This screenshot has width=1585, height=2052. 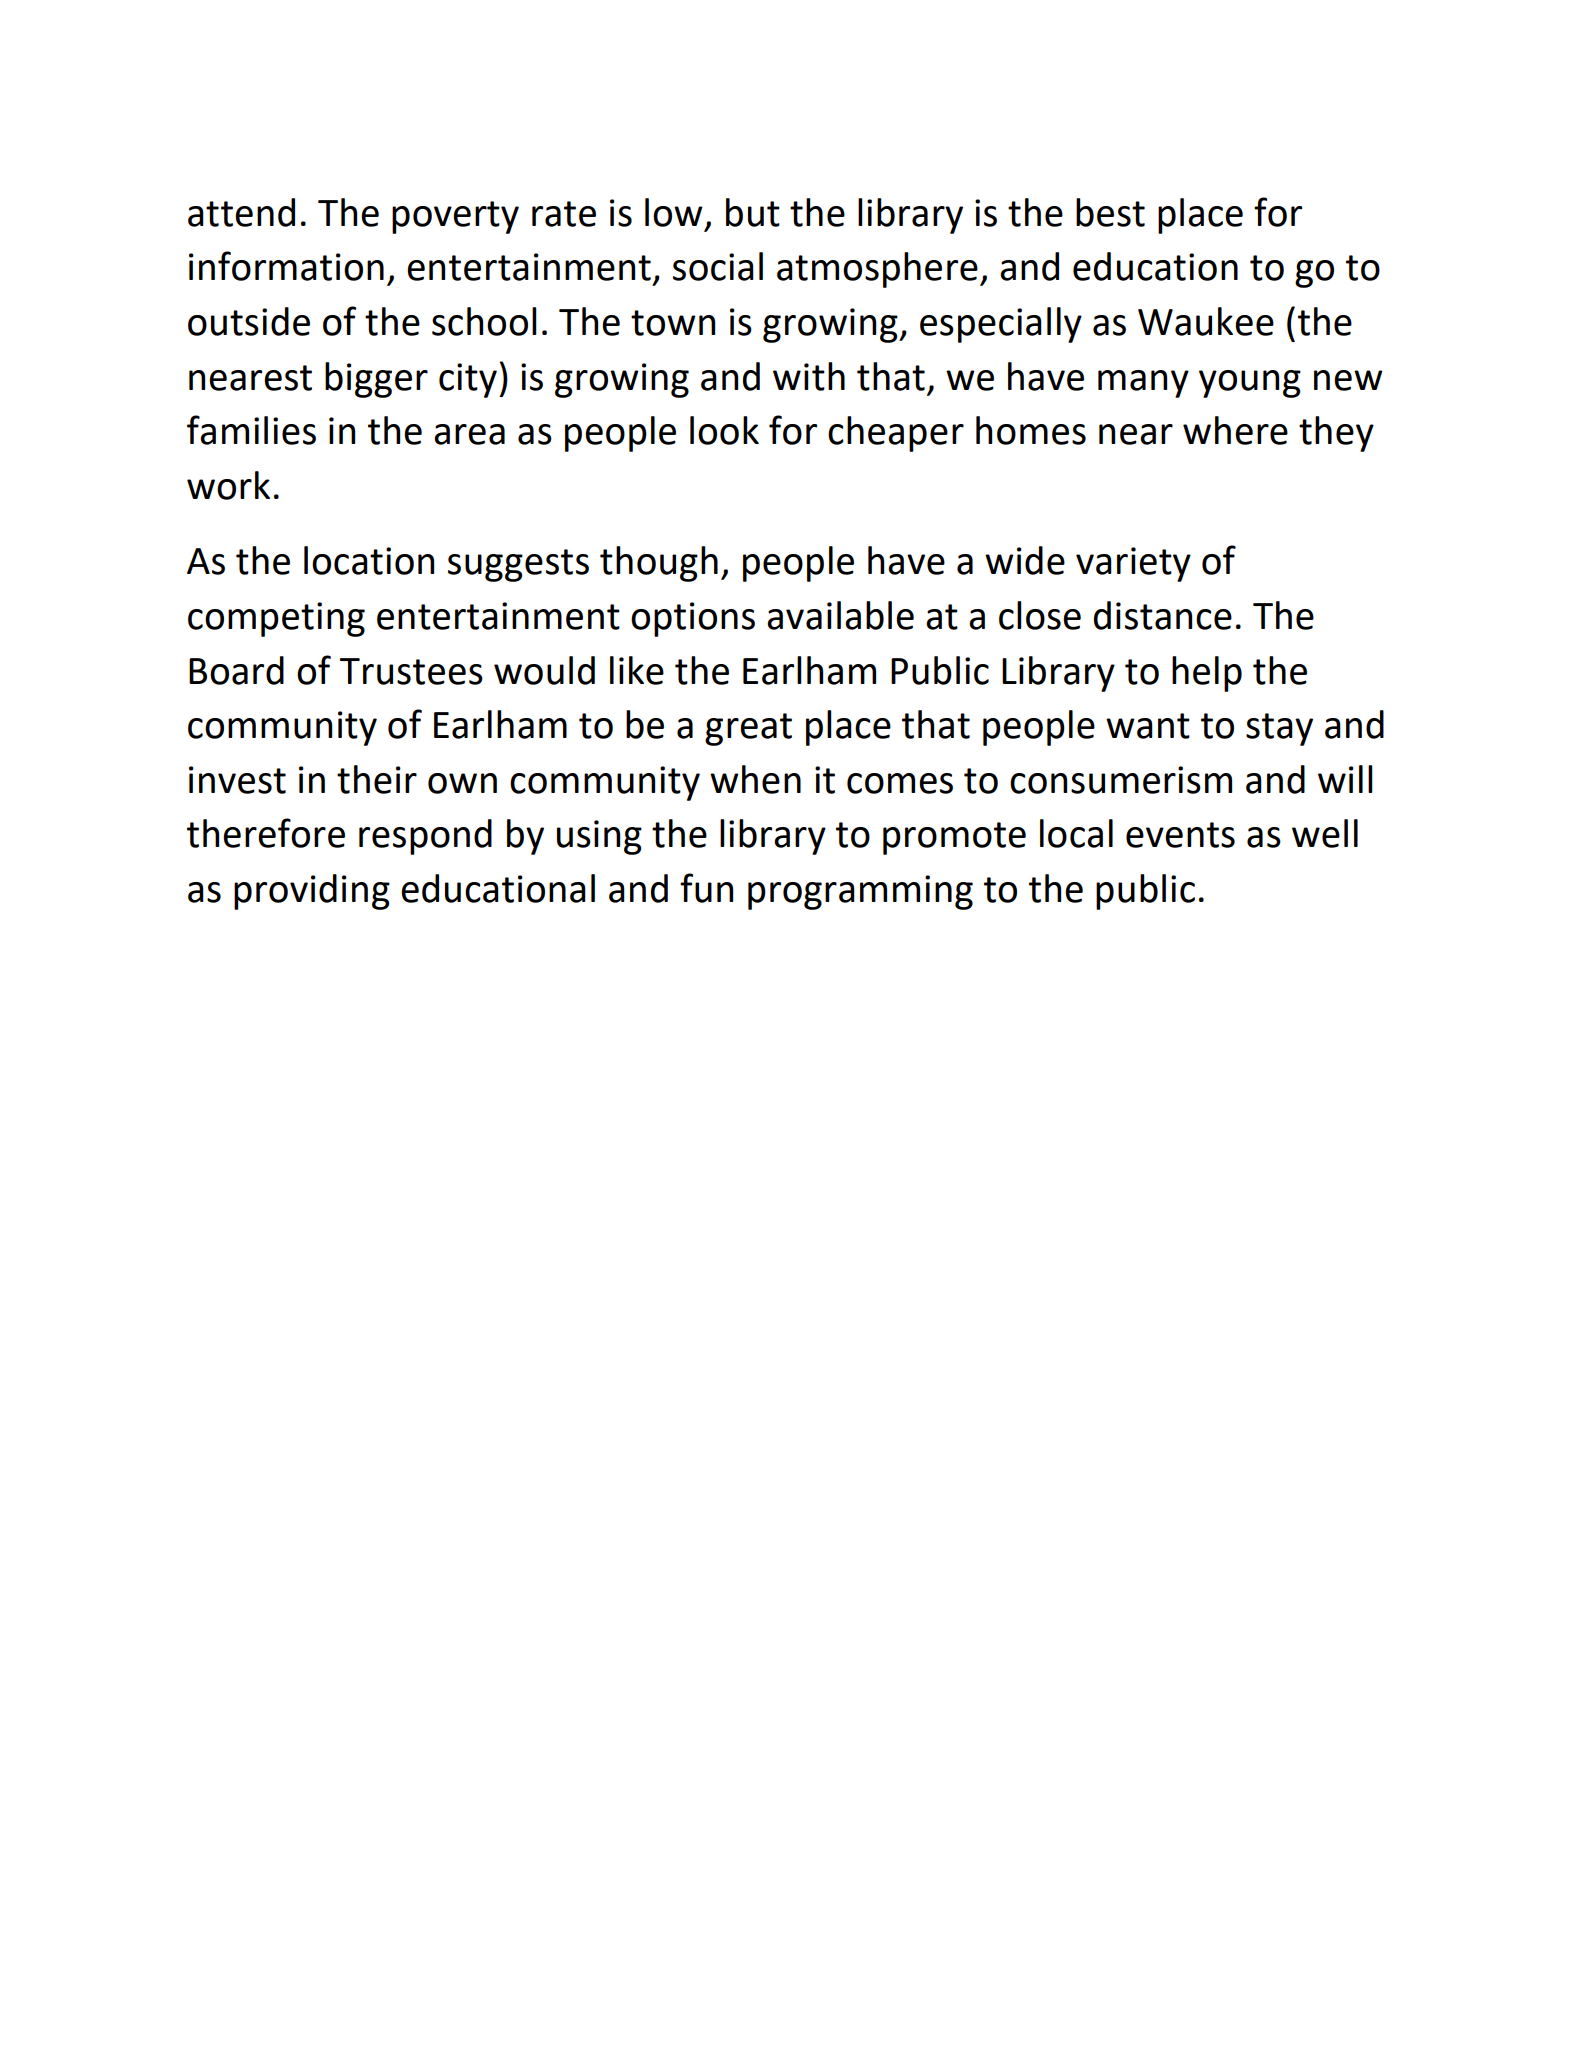 I want to click on poverty, so click(x=455, y=217).
